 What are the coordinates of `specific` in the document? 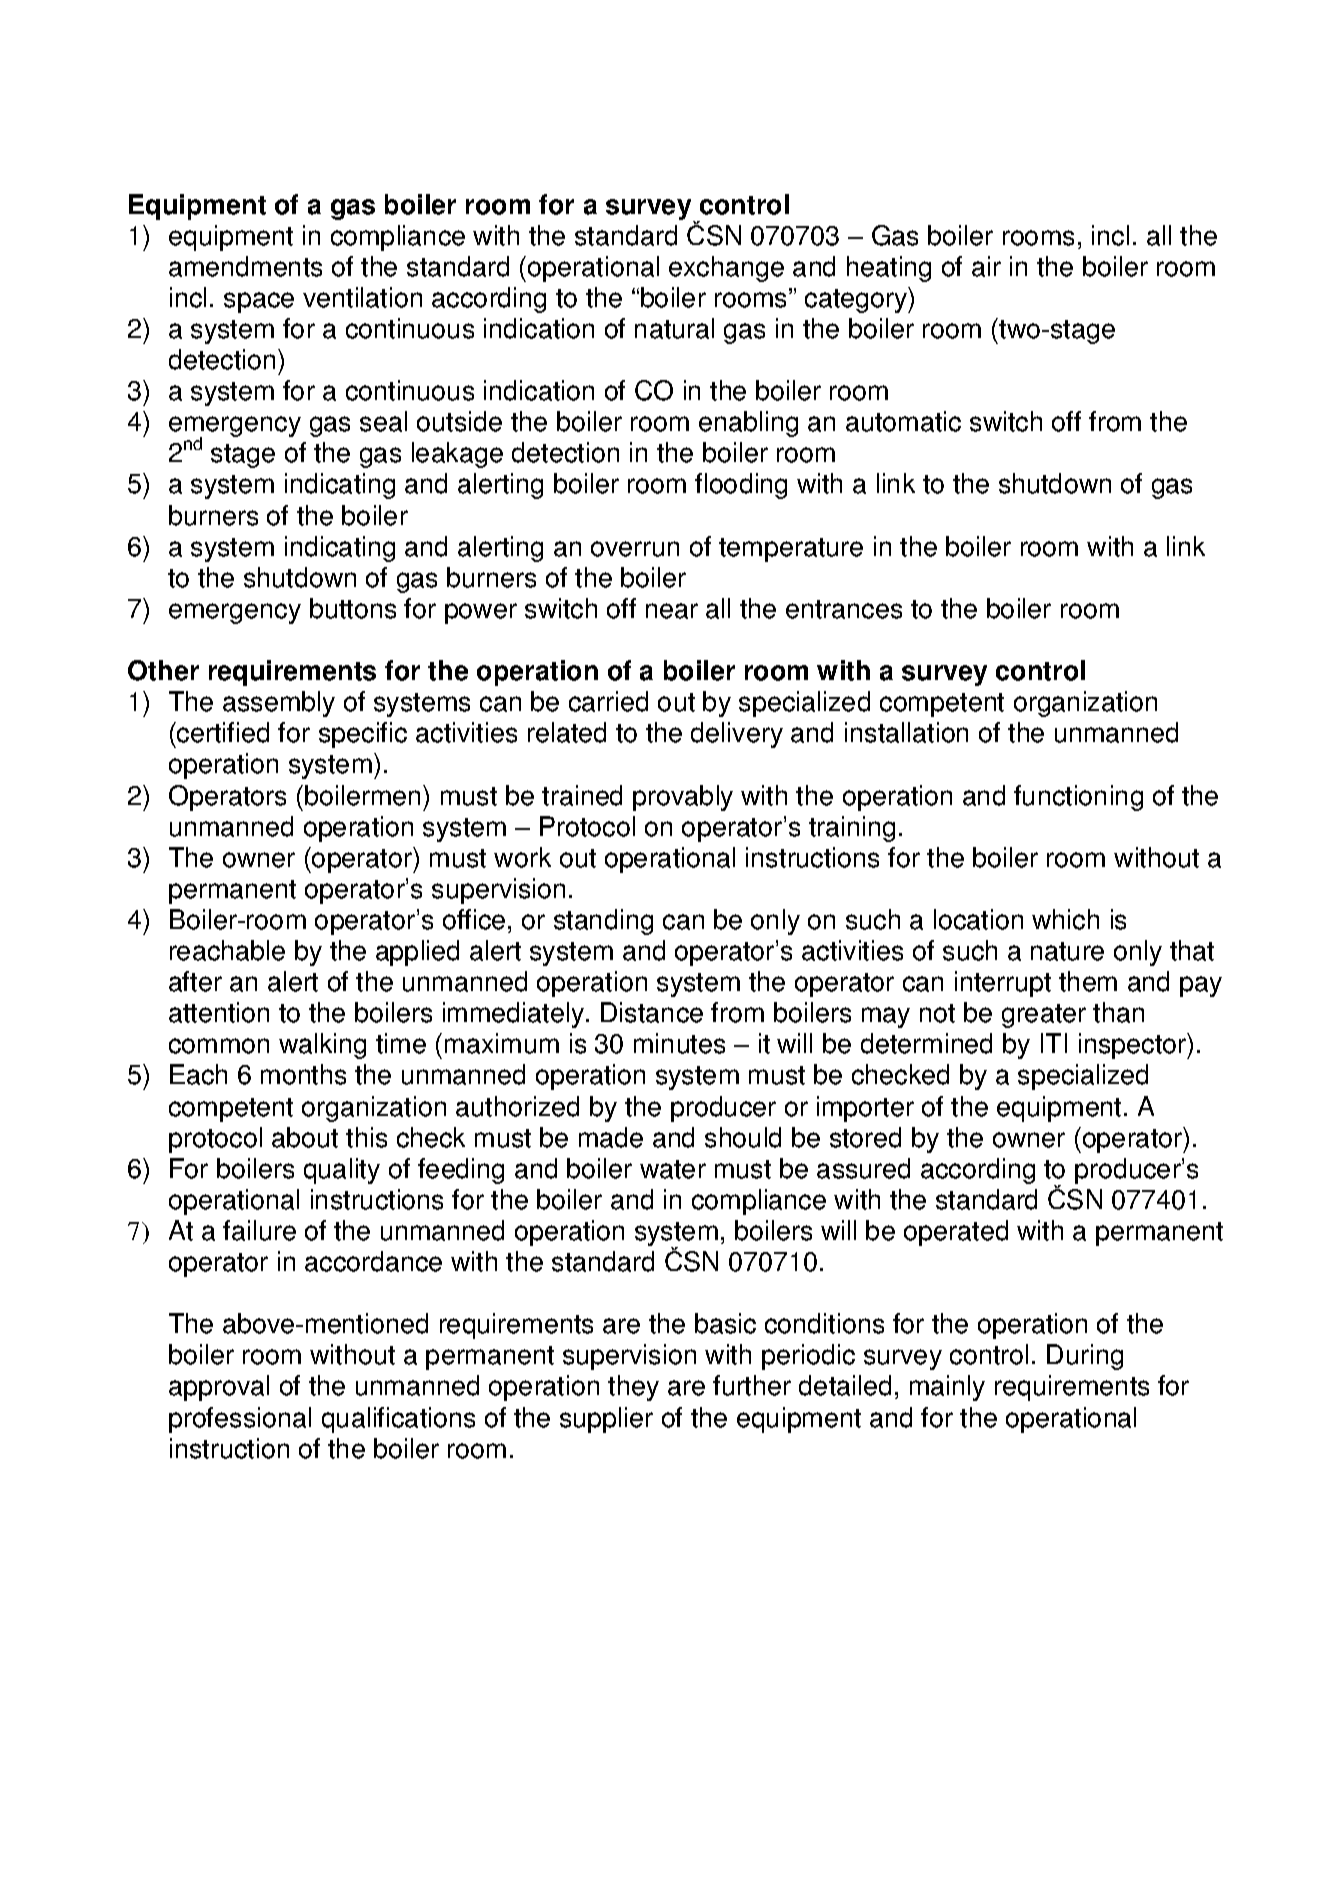 It's located at (363, 735).
